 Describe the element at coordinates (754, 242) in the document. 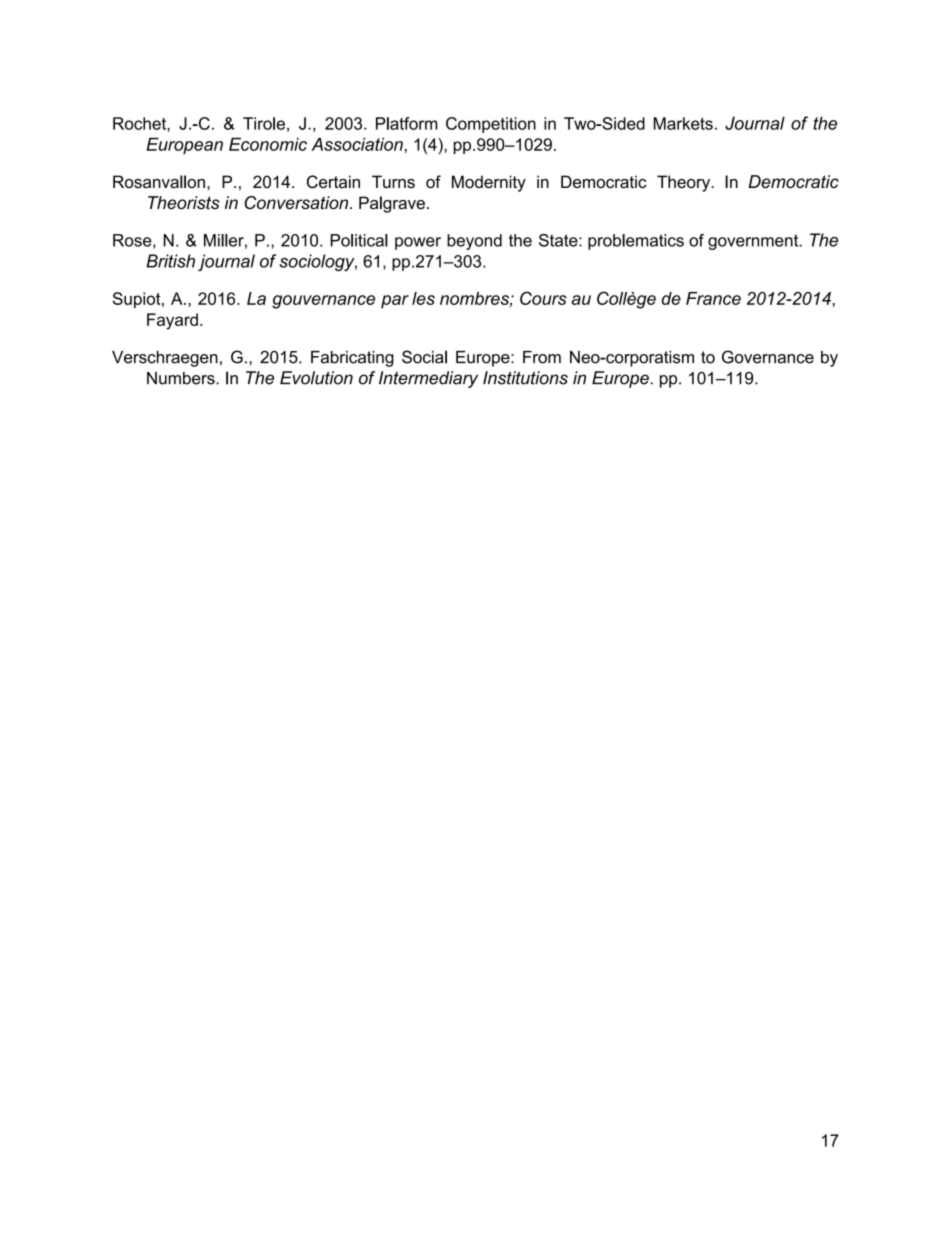

I see `government` at that location.
